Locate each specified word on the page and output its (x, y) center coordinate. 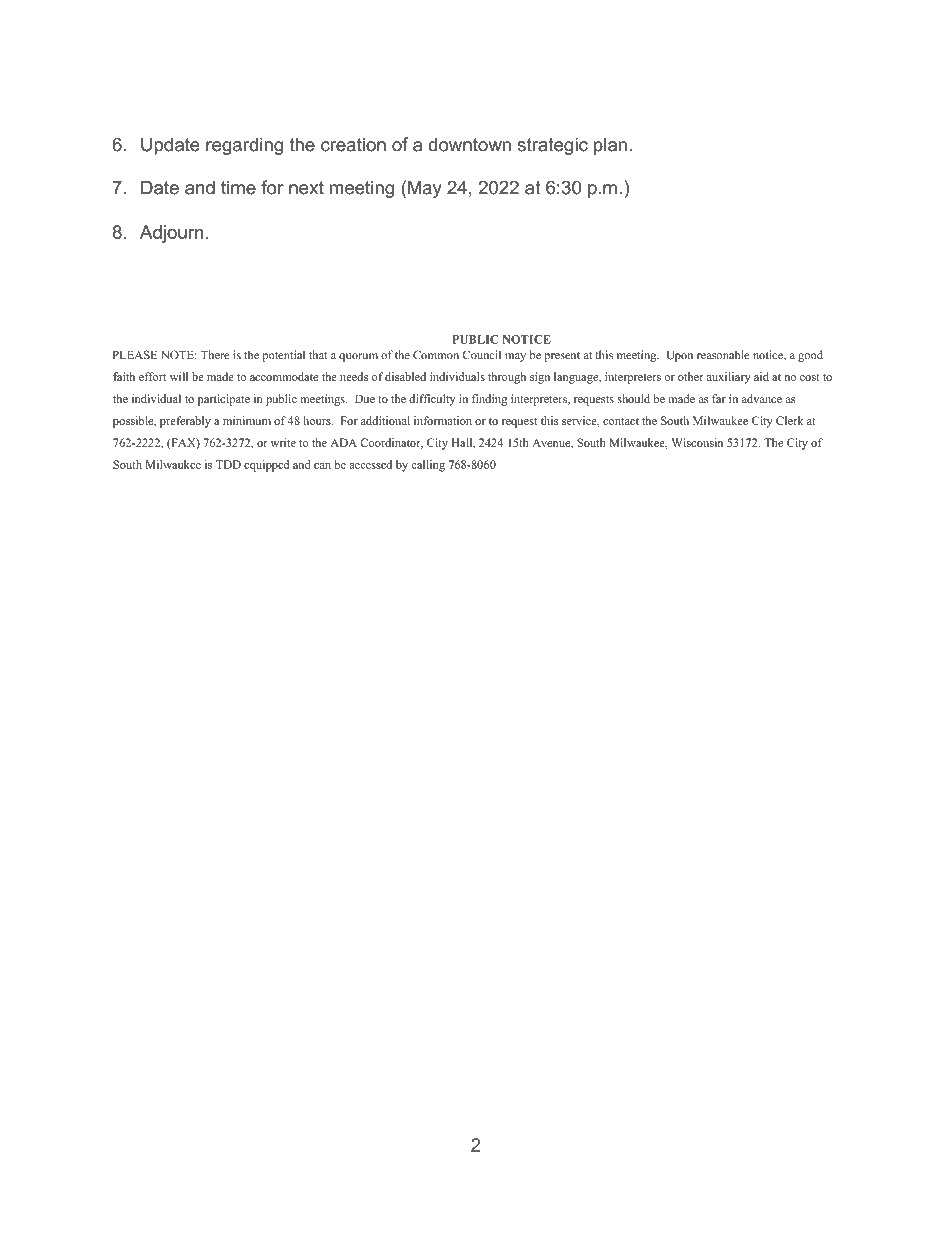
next (306, 188)
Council (482, 355)
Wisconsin (697, 442)
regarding (244, 146)
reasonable (723, 355)
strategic (553, 146)
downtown (469, 144)
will (179, 376)
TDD (228, 464)
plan (610, 146)
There (215, 355)
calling (428, 466)
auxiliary (729, 378)
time (238, 187)
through (507, 378)
